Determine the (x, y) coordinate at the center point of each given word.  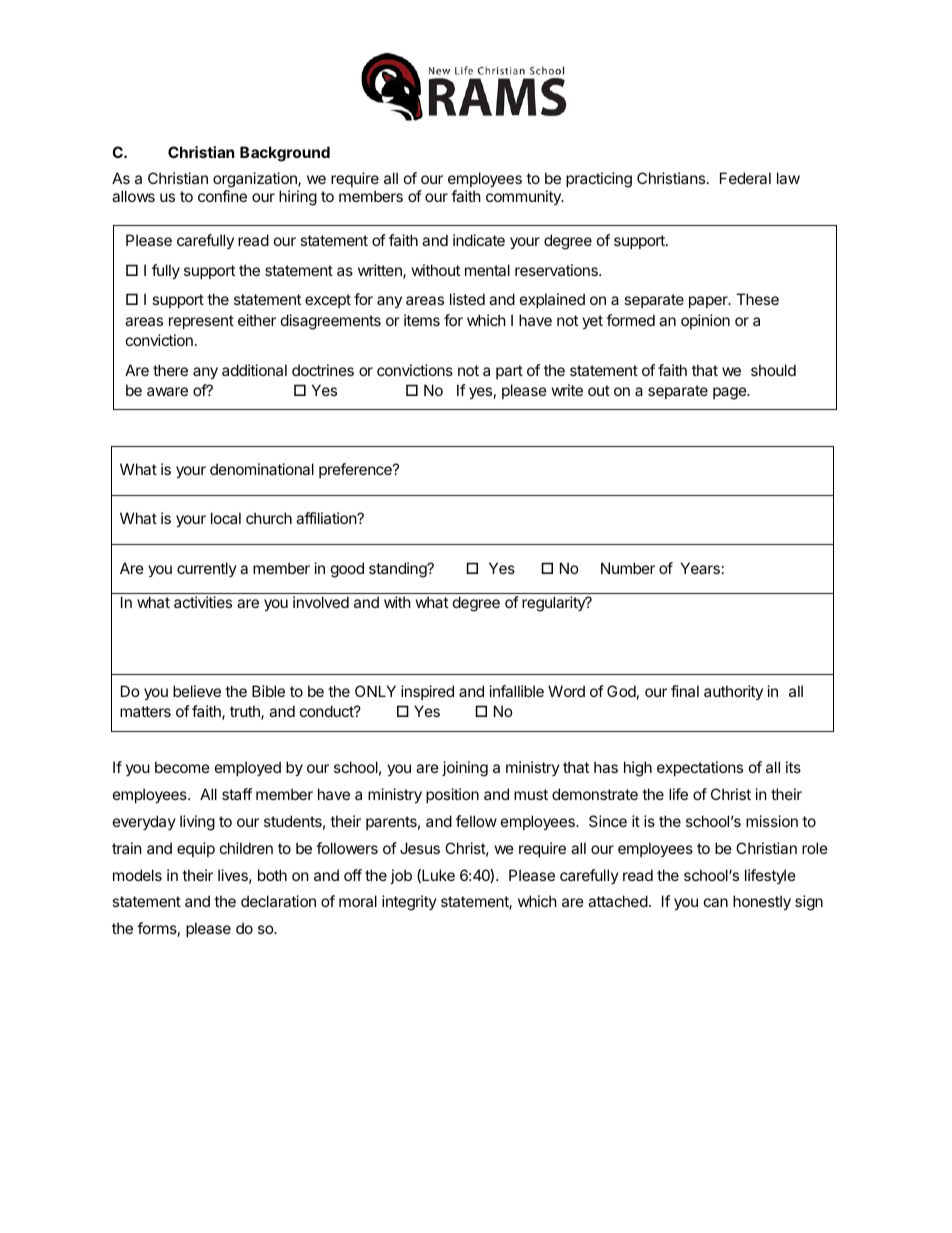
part (509, 372)
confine (222, 196)
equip (196, 849)
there (170, 370)
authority (733, 692)
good (347, 570)
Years (700, 568)
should (773, 370)
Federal (745, 178)
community (524, 197)
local (226, 518)
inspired (427, 692)
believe (197, 691)
